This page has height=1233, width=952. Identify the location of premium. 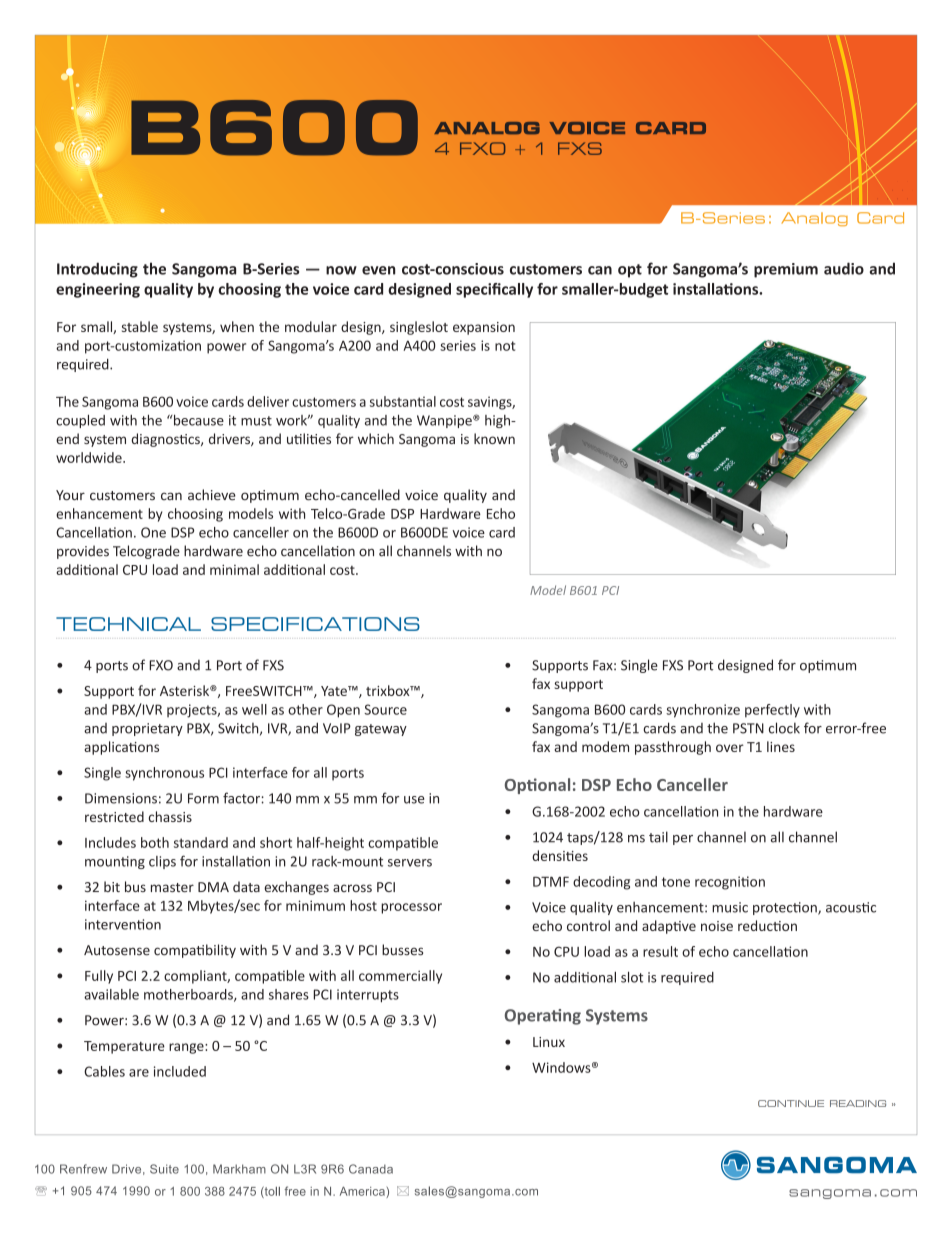
(786, 270).
